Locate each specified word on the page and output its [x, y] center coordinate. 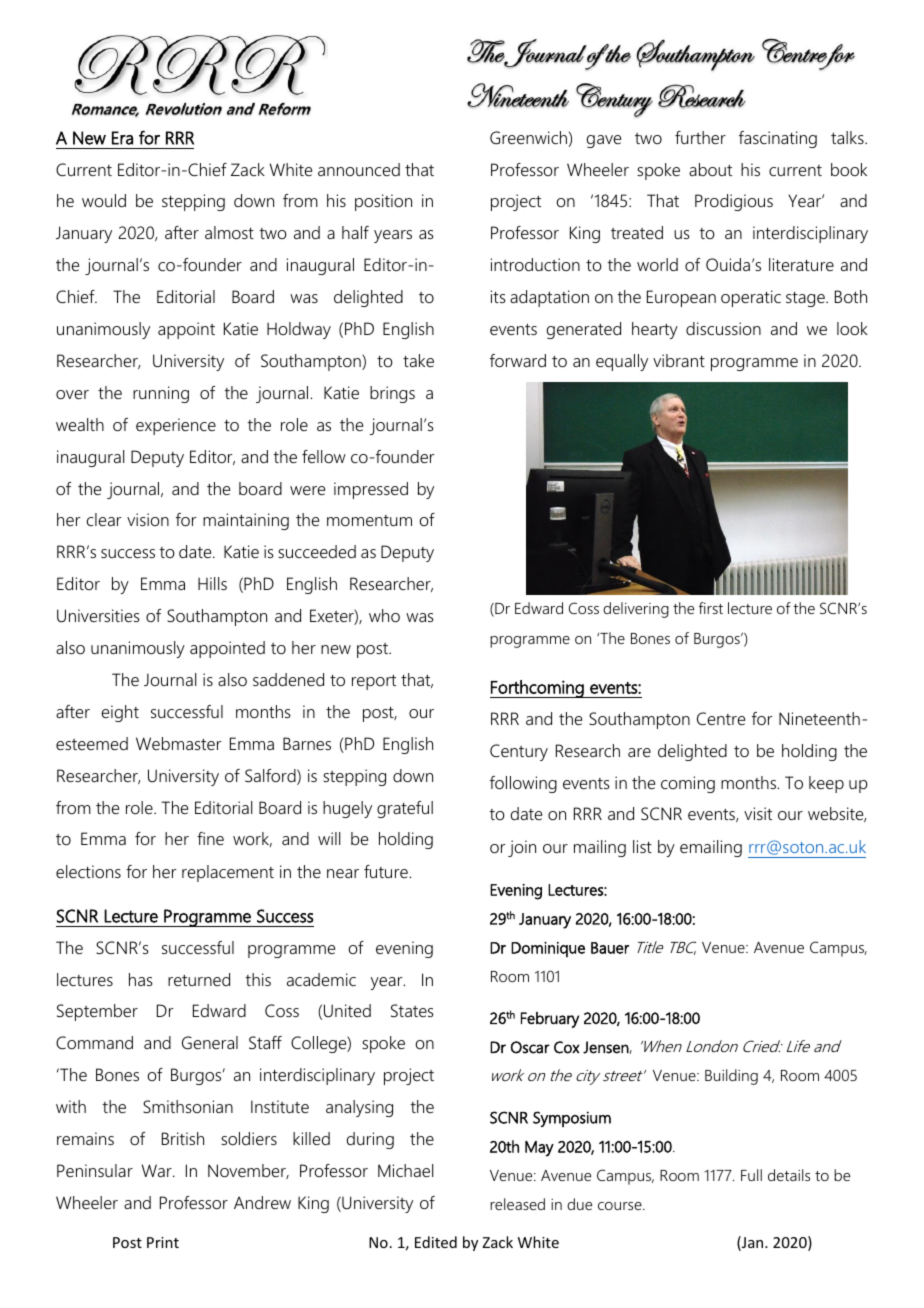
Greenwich [529, 139]
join [522, 848]
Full [751, 1175]
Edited [436, 1242]
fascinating [778, 139]
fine [210, 838]
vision [148, 519]
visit [758, 813]
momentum [369, 521]
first [711, 608]
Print [163, 1242]
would [104, 201]
